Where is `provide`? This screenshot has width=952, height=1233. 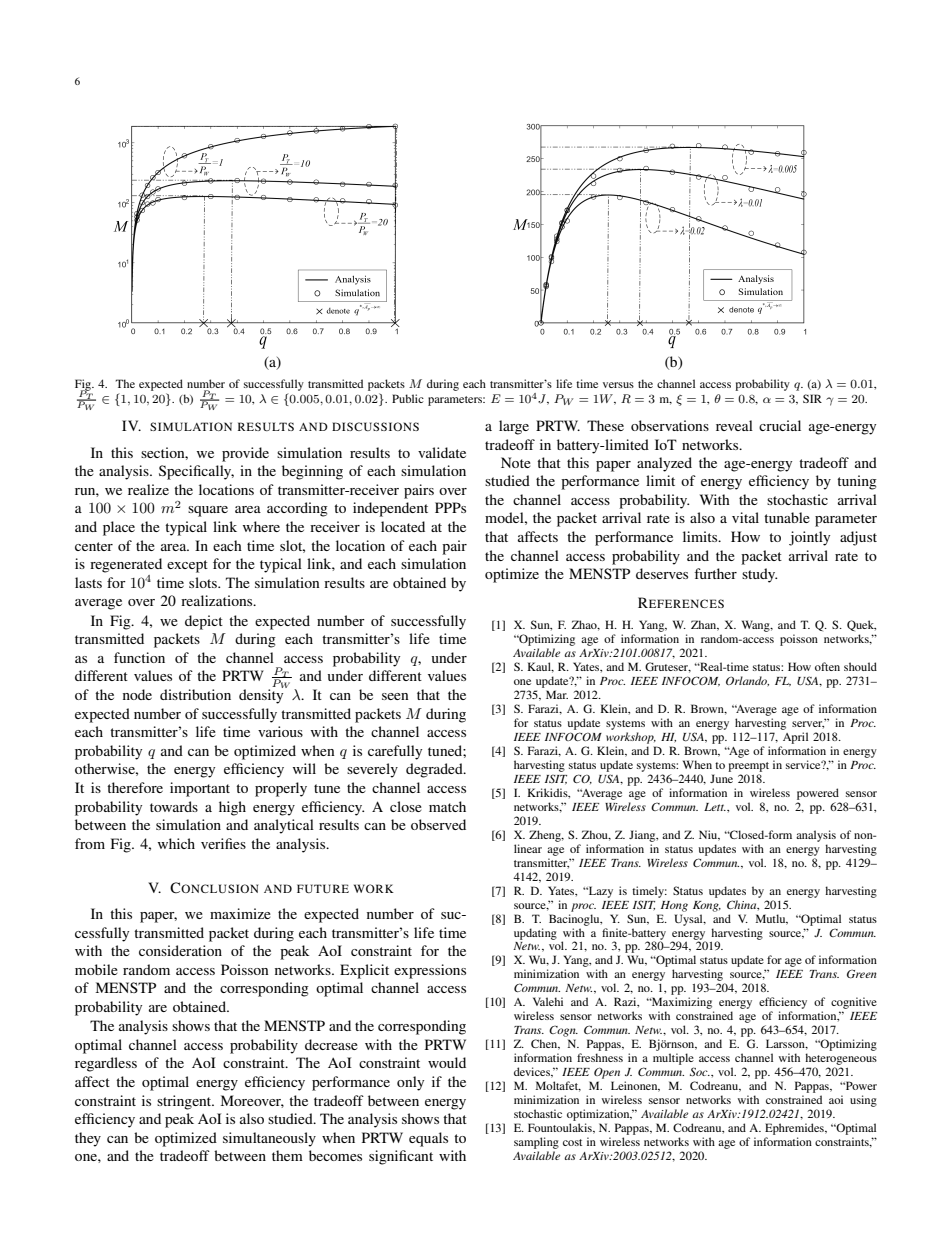 provide is located at coordinates (245, 454).
